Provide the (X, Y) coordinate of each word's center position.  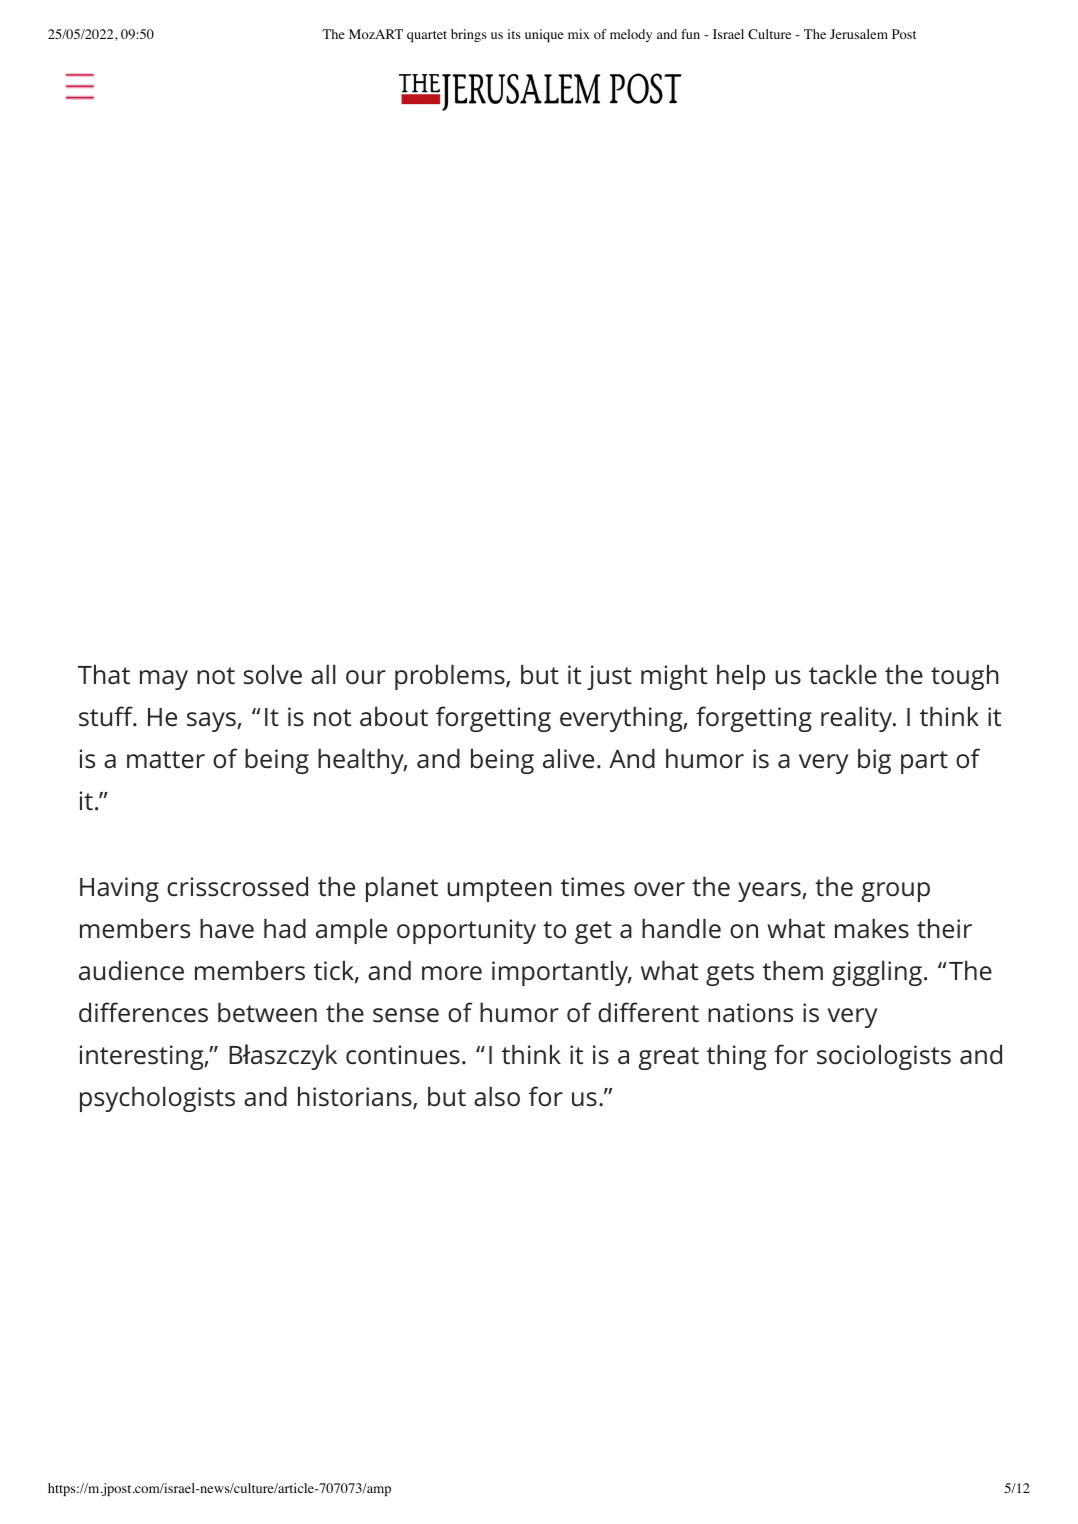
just (609, 677)
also (497, 1096)
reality (858, 719)
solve (273, 674)
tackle (843, 674)
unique (544, 35)
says (212, 722)
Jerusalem (859, 34)
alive (568, 758)
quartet (427, 36)
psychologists (157, 1099)
